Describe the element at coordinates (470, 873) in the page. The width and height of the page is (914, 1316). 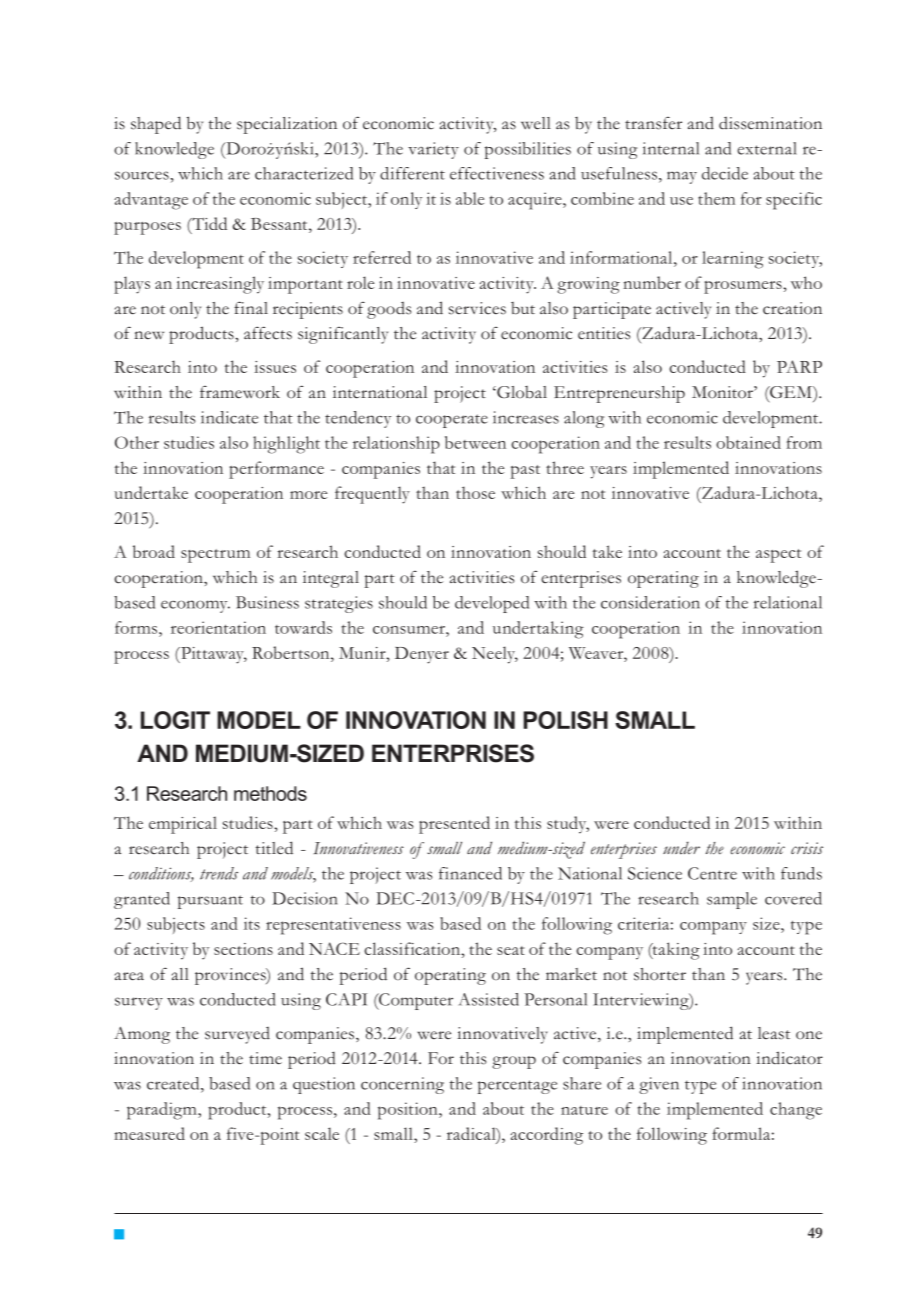
I see `financed` at that location.
